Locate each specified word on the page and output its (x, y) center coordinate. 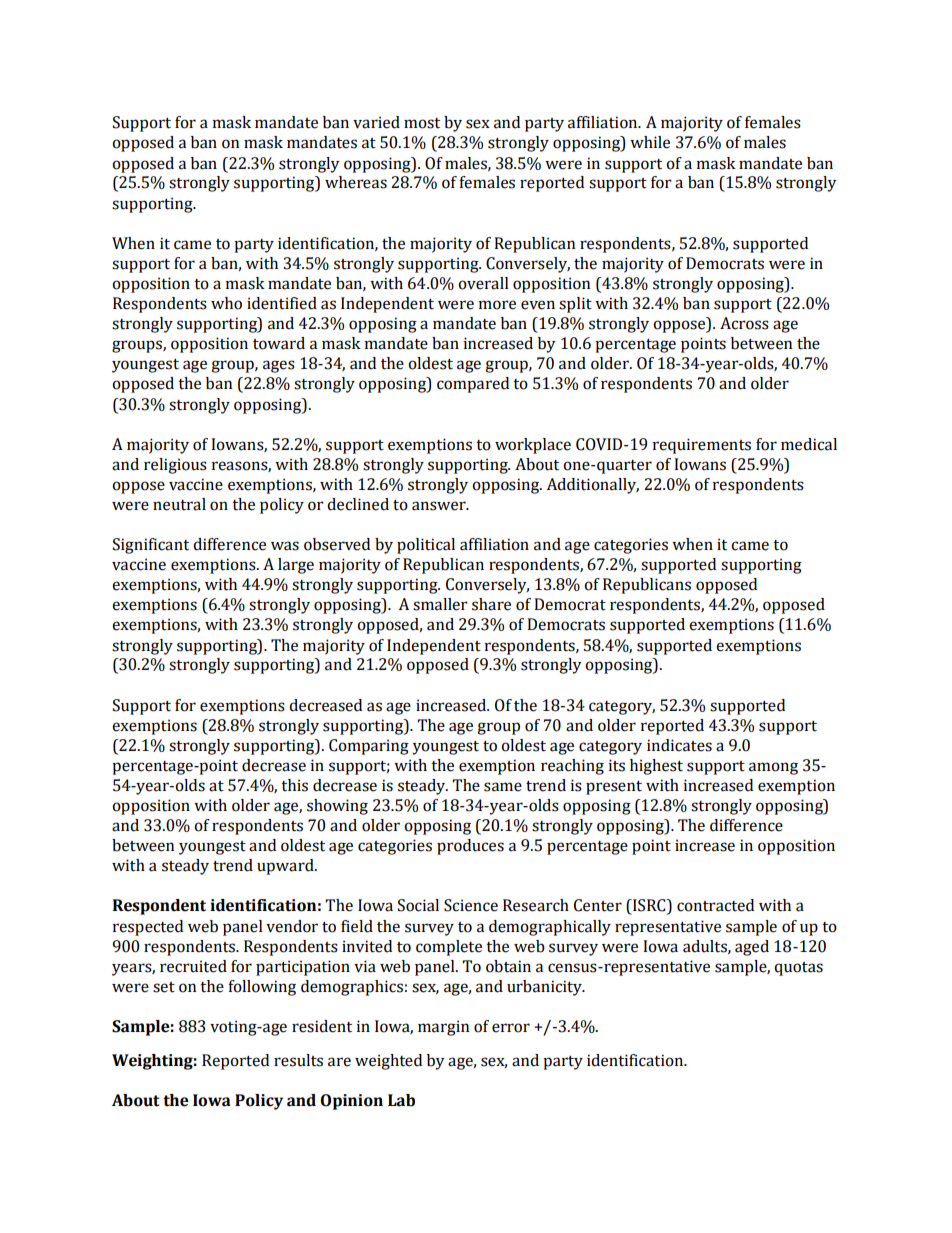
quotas (798, 969)
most (422, 123)
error (511, 1028)
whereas (356, 182)
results (298, 1060)
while (650, 142)
